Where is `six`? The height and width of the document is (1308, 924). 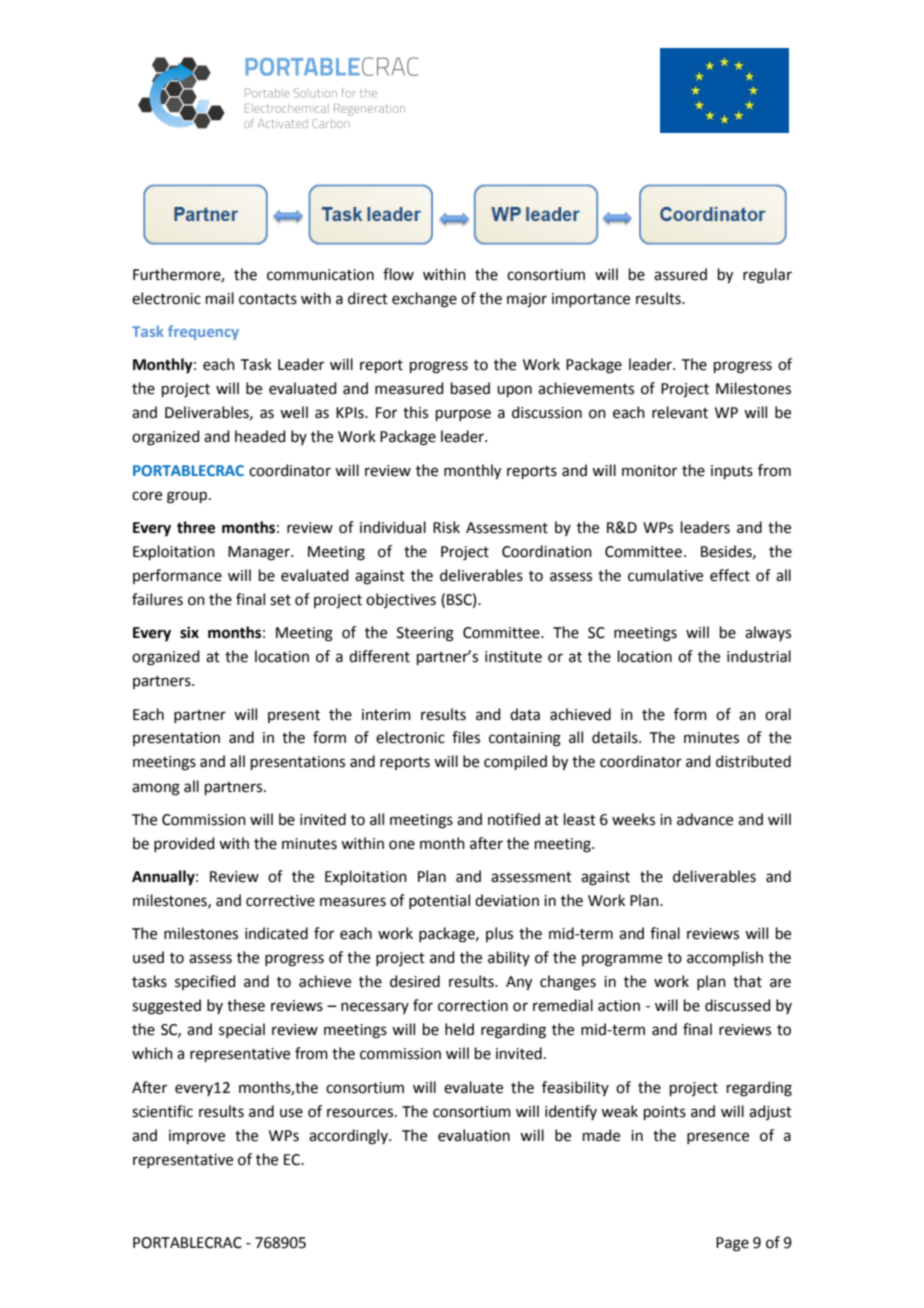
six is located at coordinates (189, 632).
